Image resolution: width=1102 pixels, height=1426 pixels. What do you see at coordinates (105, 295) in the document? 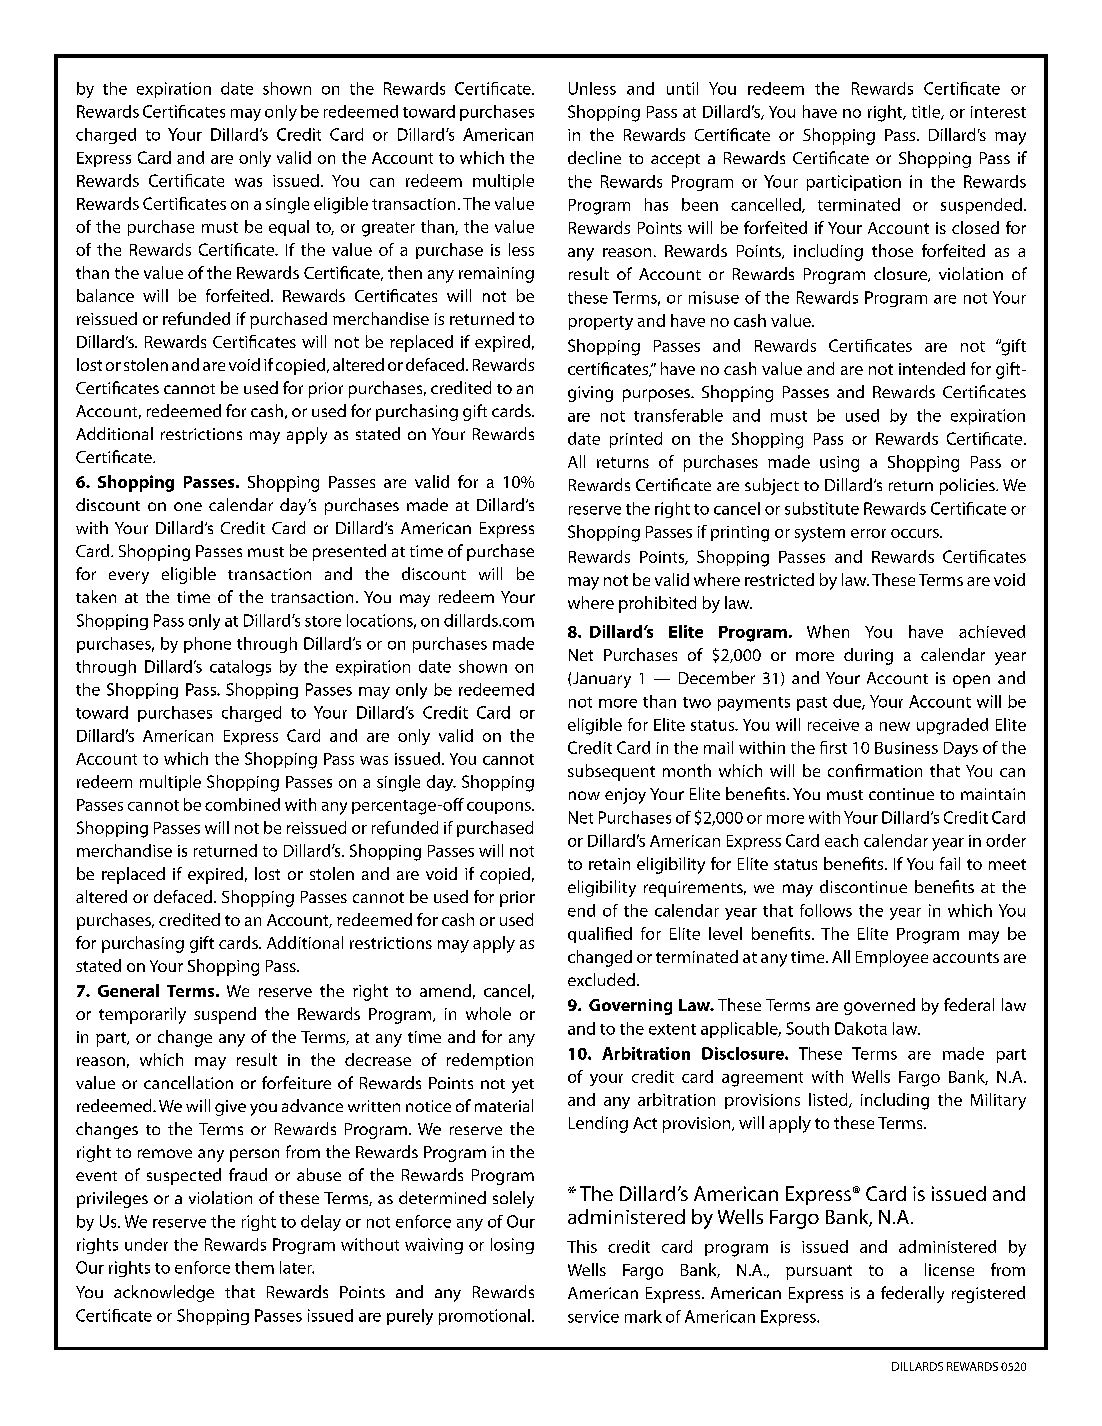
I see `balance` at bounding box center [105, 295].
